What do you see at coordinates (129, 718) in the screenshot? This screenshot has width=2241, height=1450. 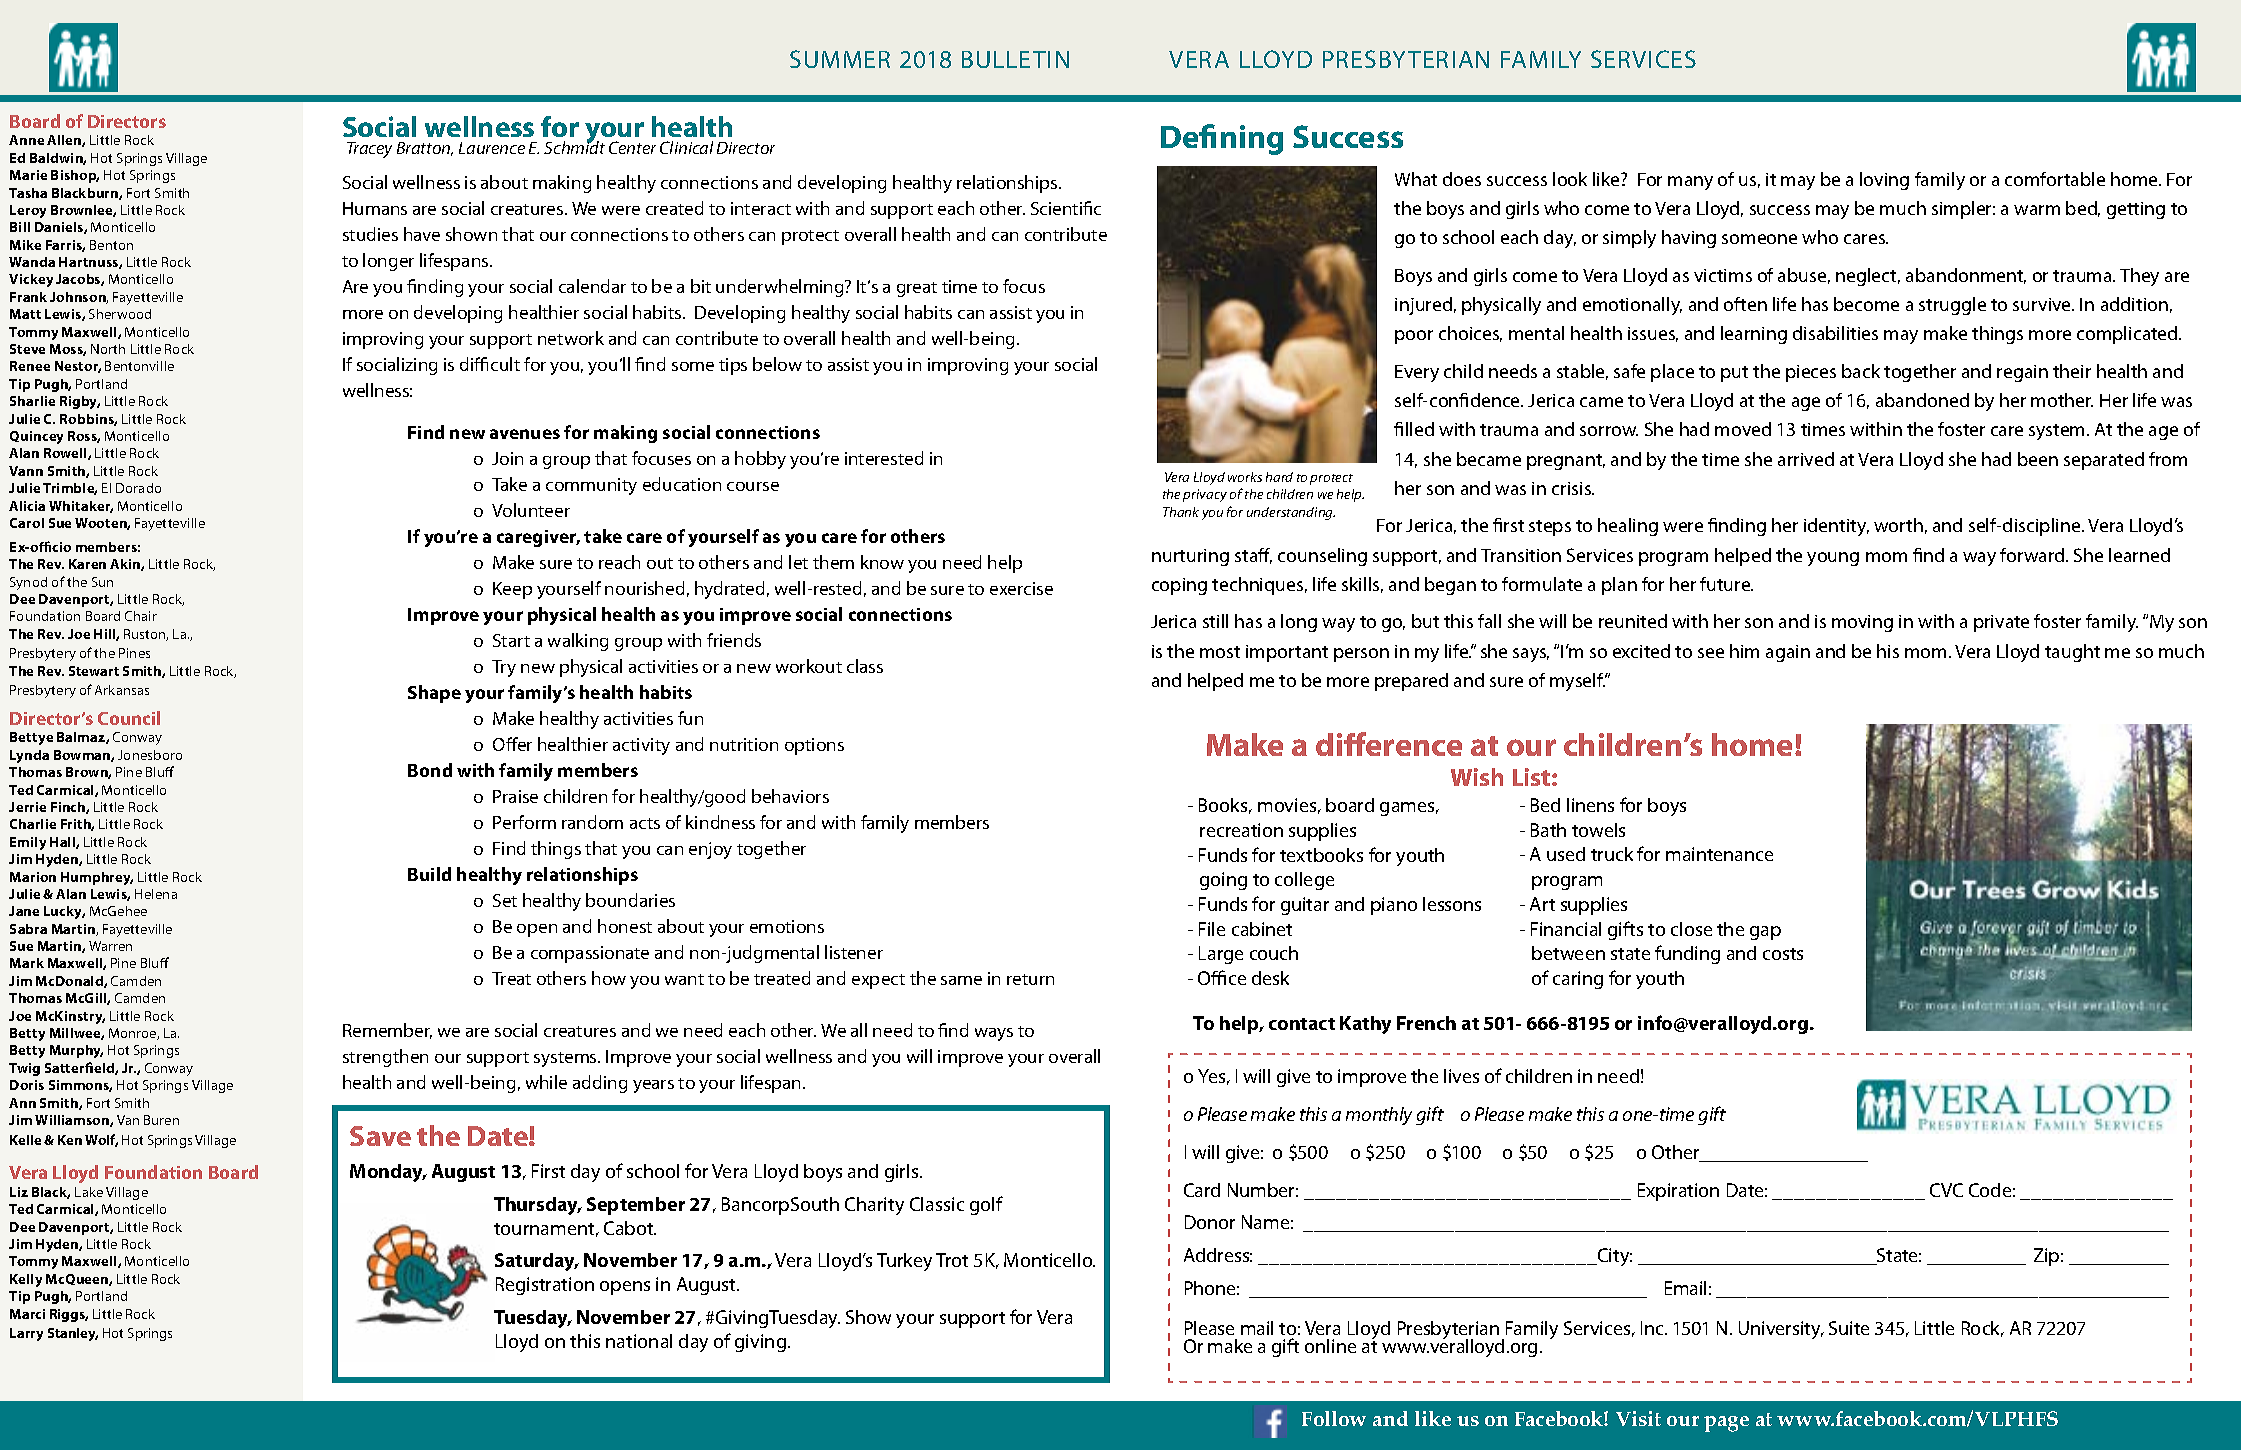 I see `Council` at bounding box center [129, 718].
